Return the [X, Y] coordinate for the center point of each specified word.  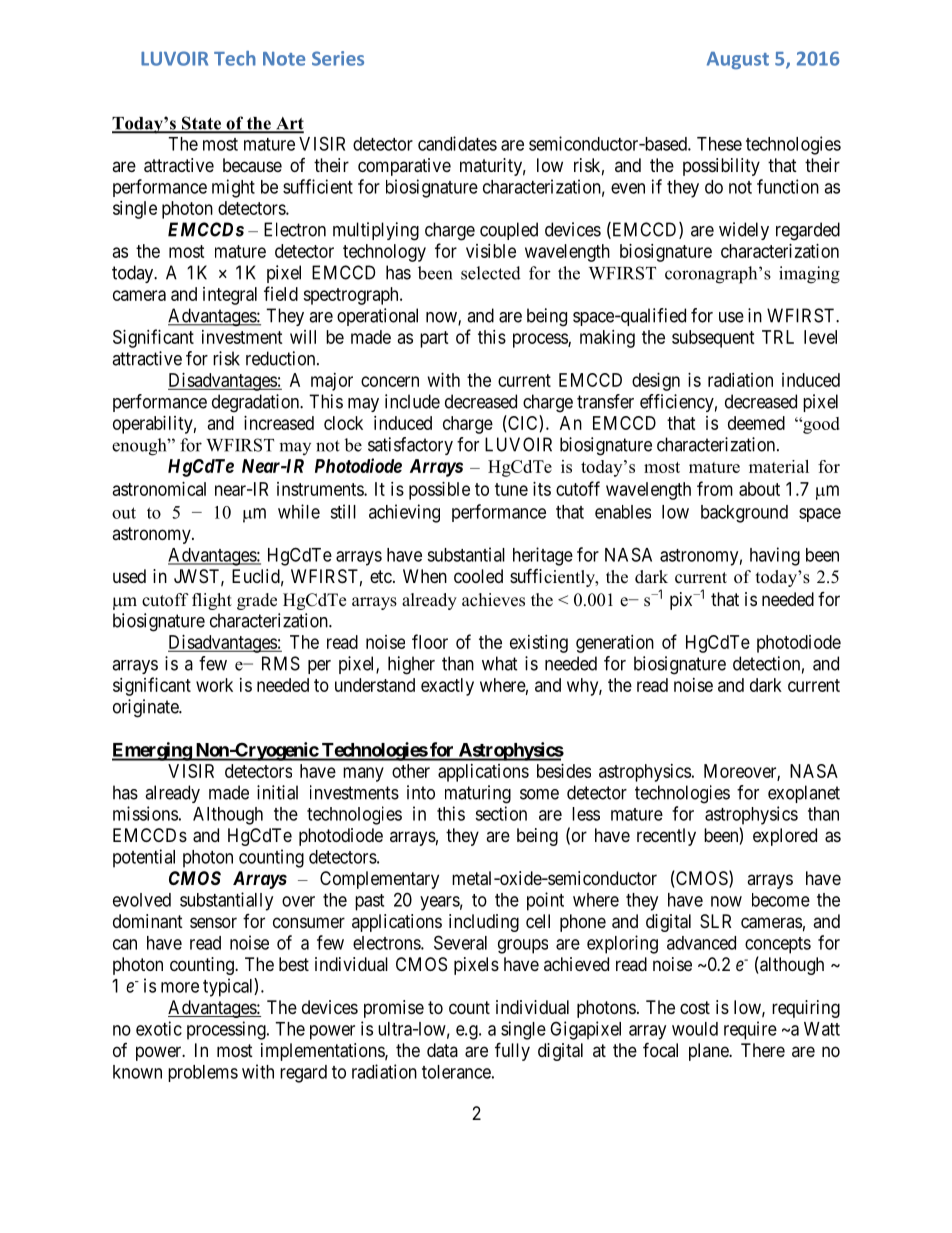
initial [277, 792]
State [201, 124]
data [442, 1050]
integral [230, 296]
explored [785, 837]
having [775, 556]
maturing [478, 794]
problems [203, 1073]
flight [212, 601]
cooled [478, 576]
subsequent [713, 339]
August [738, 60]
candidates [457, 143]
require [750, 1030]
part [434, 339]
